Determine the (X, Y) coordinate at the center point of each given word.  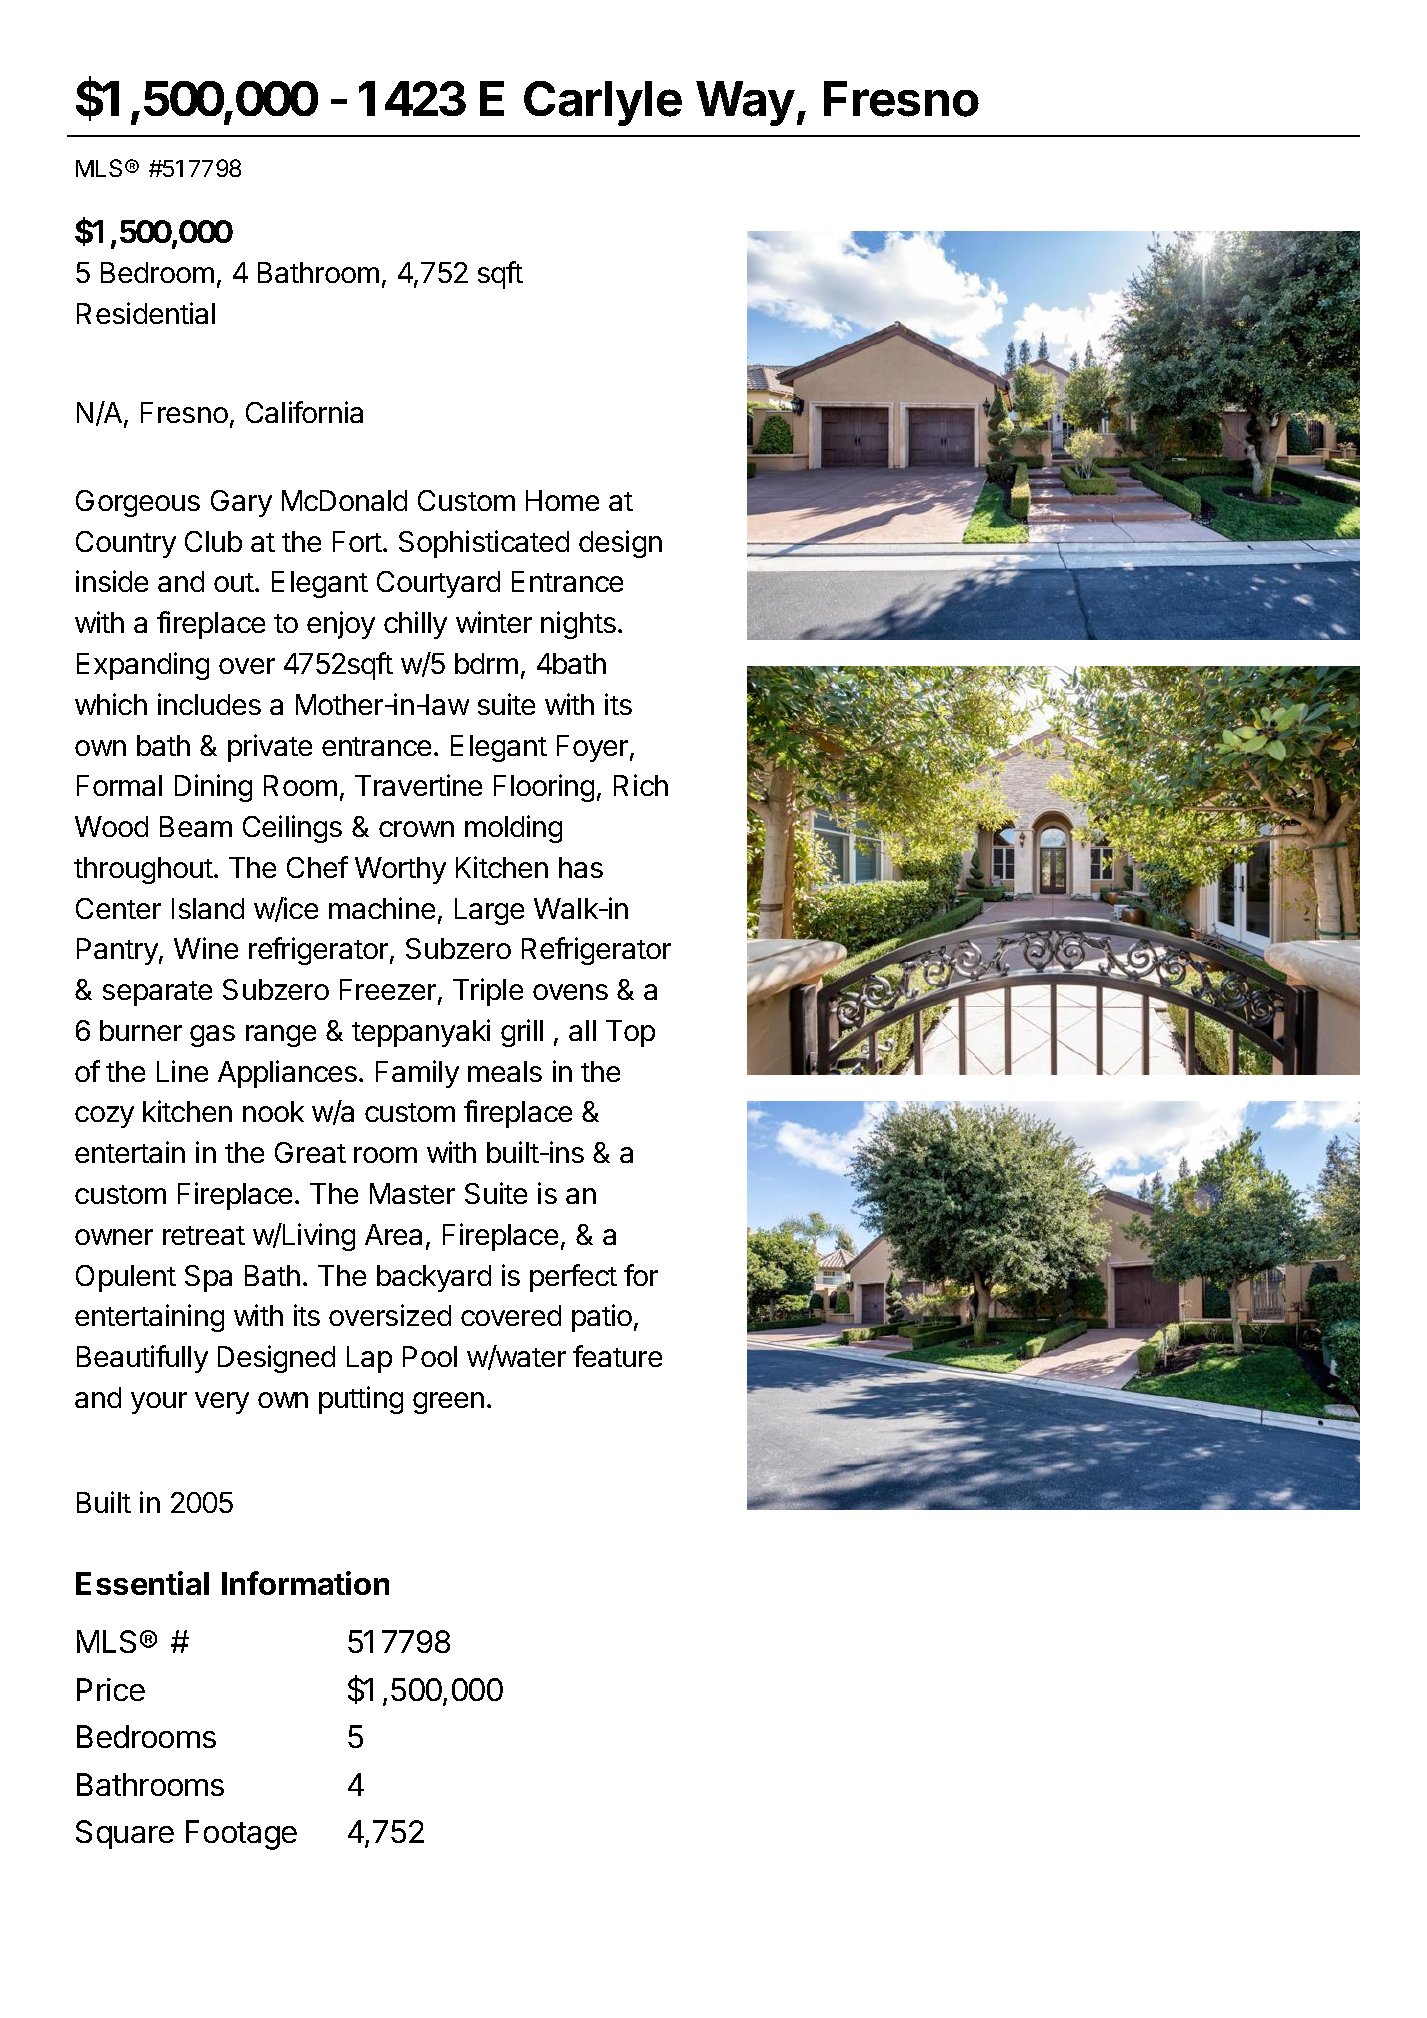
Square (125, 1834)
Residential (146, 313)
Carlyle (603, 103)
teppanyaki (421, 1033)
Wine (206, 948)
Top (630, 1033)
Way (745, 103)
